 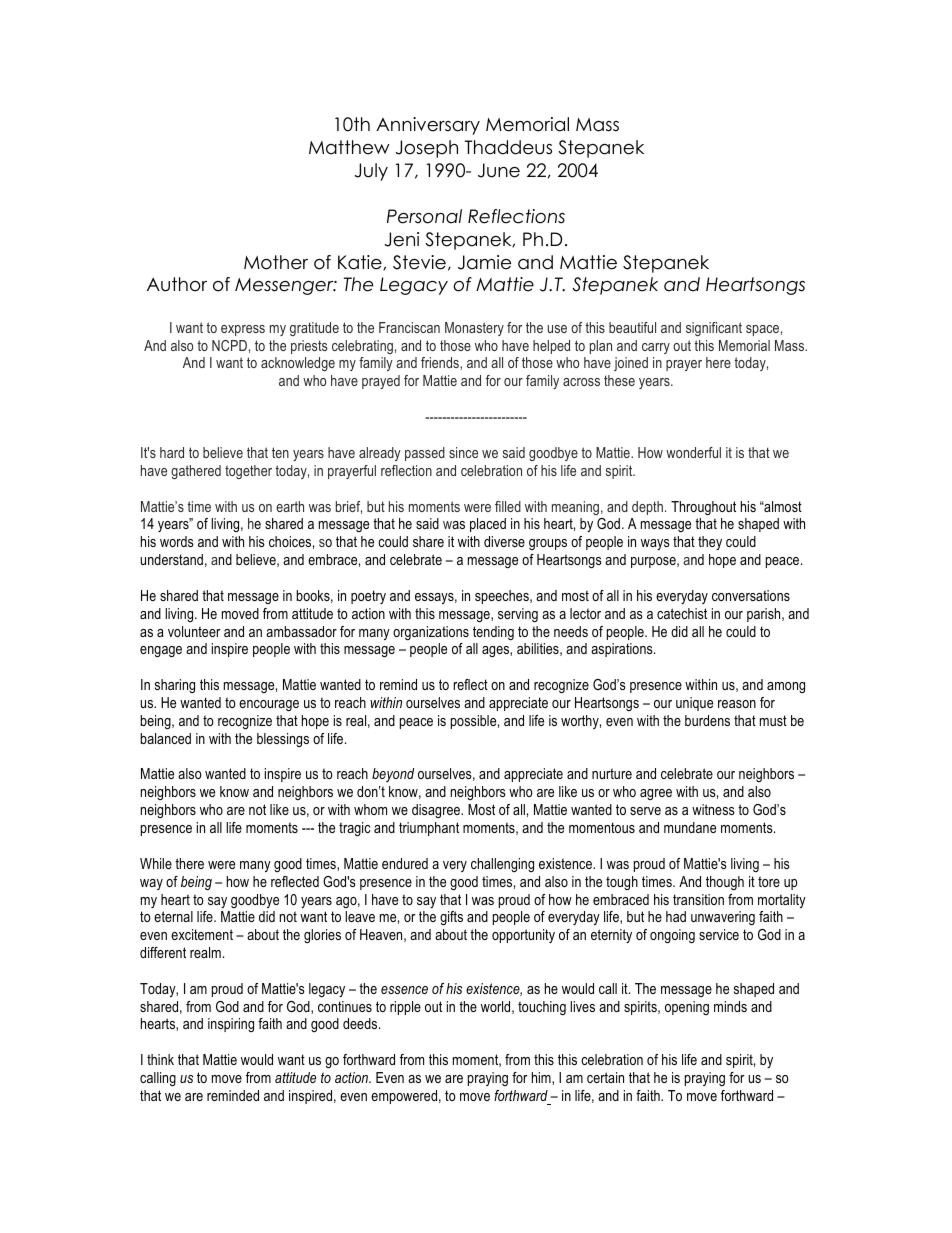 I want to click on tending, so click(x=493, y=633).
